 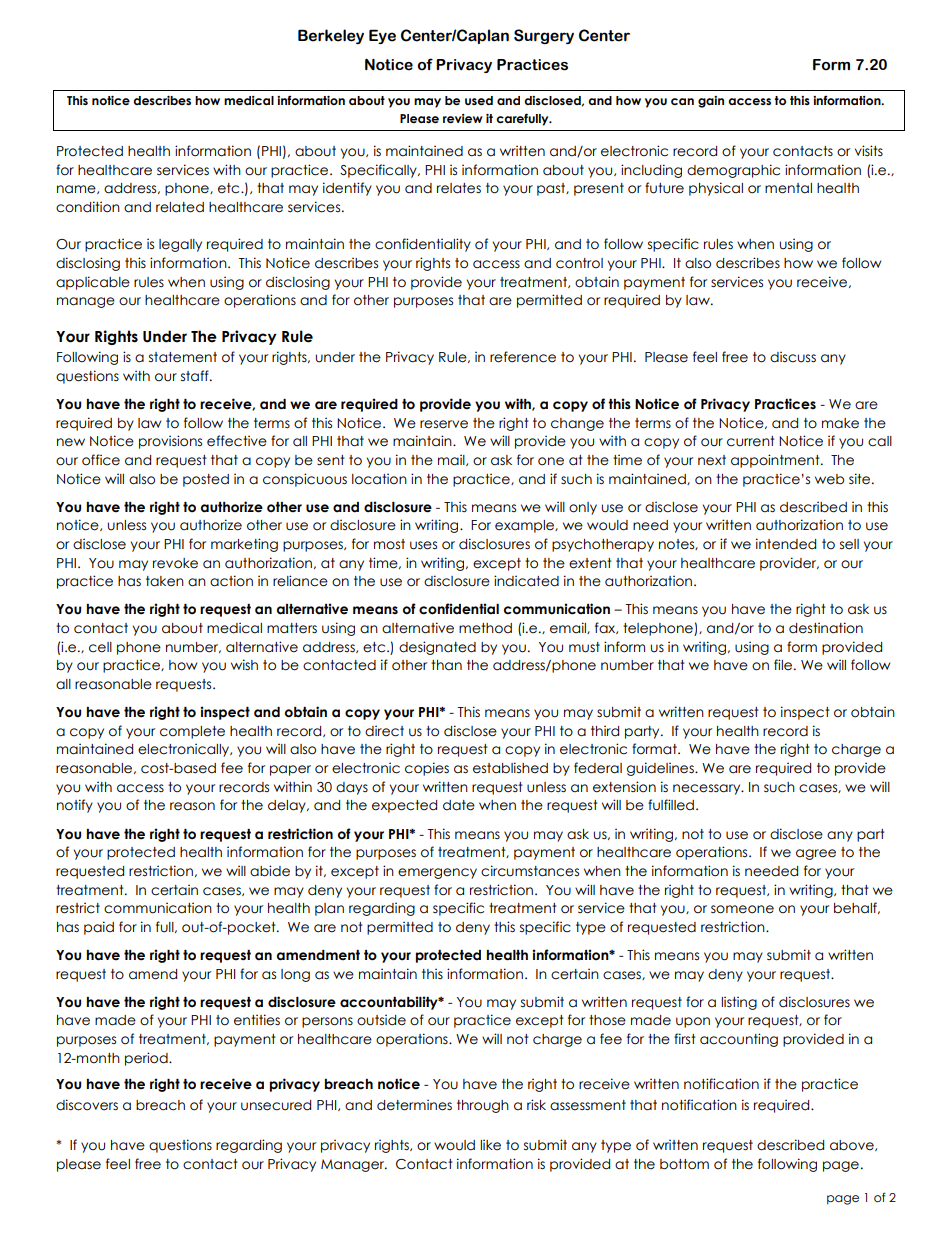 What do you see at coordinates (180, 207) in the screenshot?
I see `related` at bounding box center [180, 207].
